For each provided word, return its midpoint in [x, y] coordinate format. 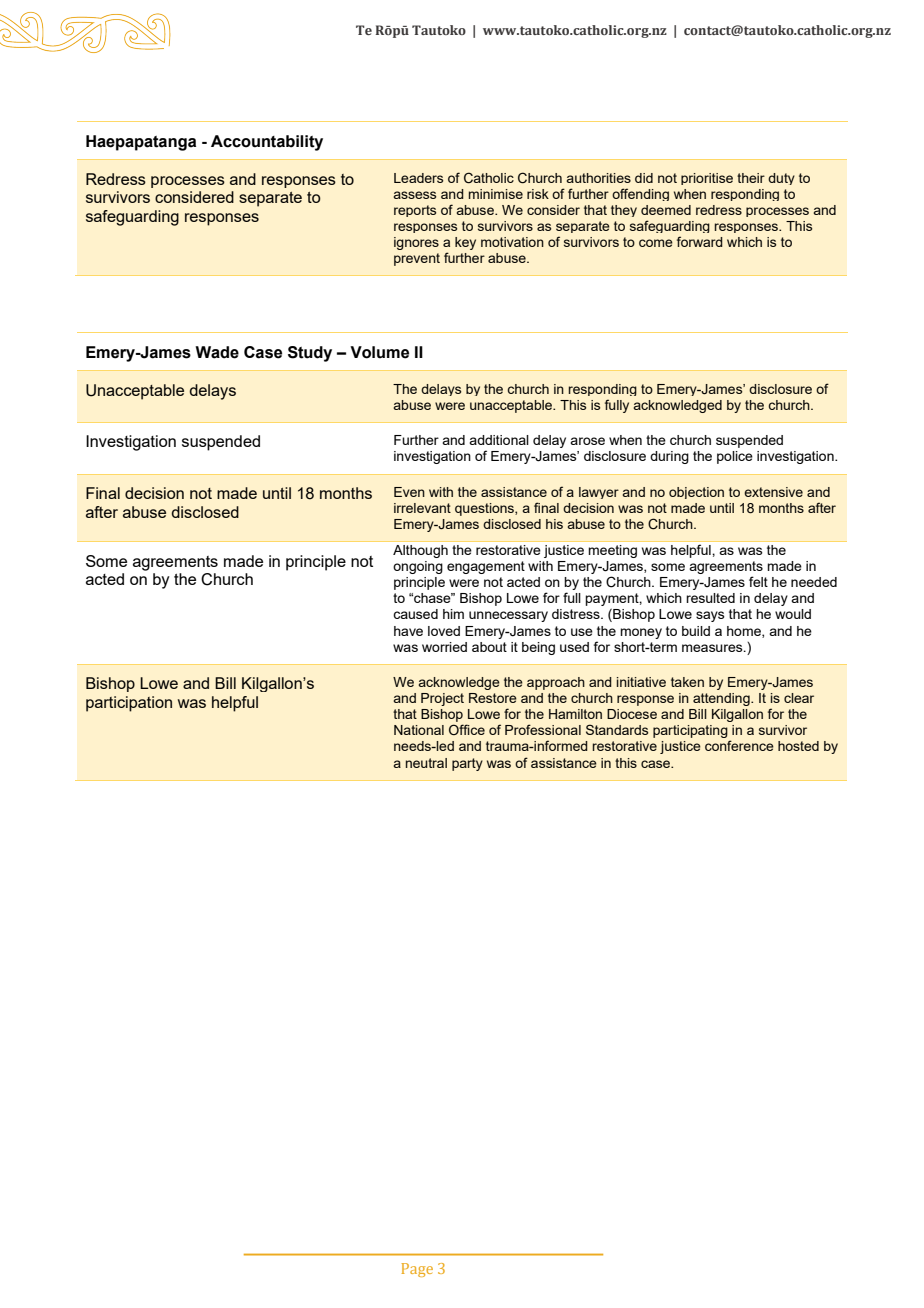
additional [499, 440]
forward [700, 241]
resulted [710, 598]
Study [310, 354]
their [751, 178]
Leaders [418, 178]
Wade [217, 352]
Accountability [267, 143]
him [453, 614]
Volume [379, 352]
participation [129, 704]
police [735, 457]
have [408, 631]
